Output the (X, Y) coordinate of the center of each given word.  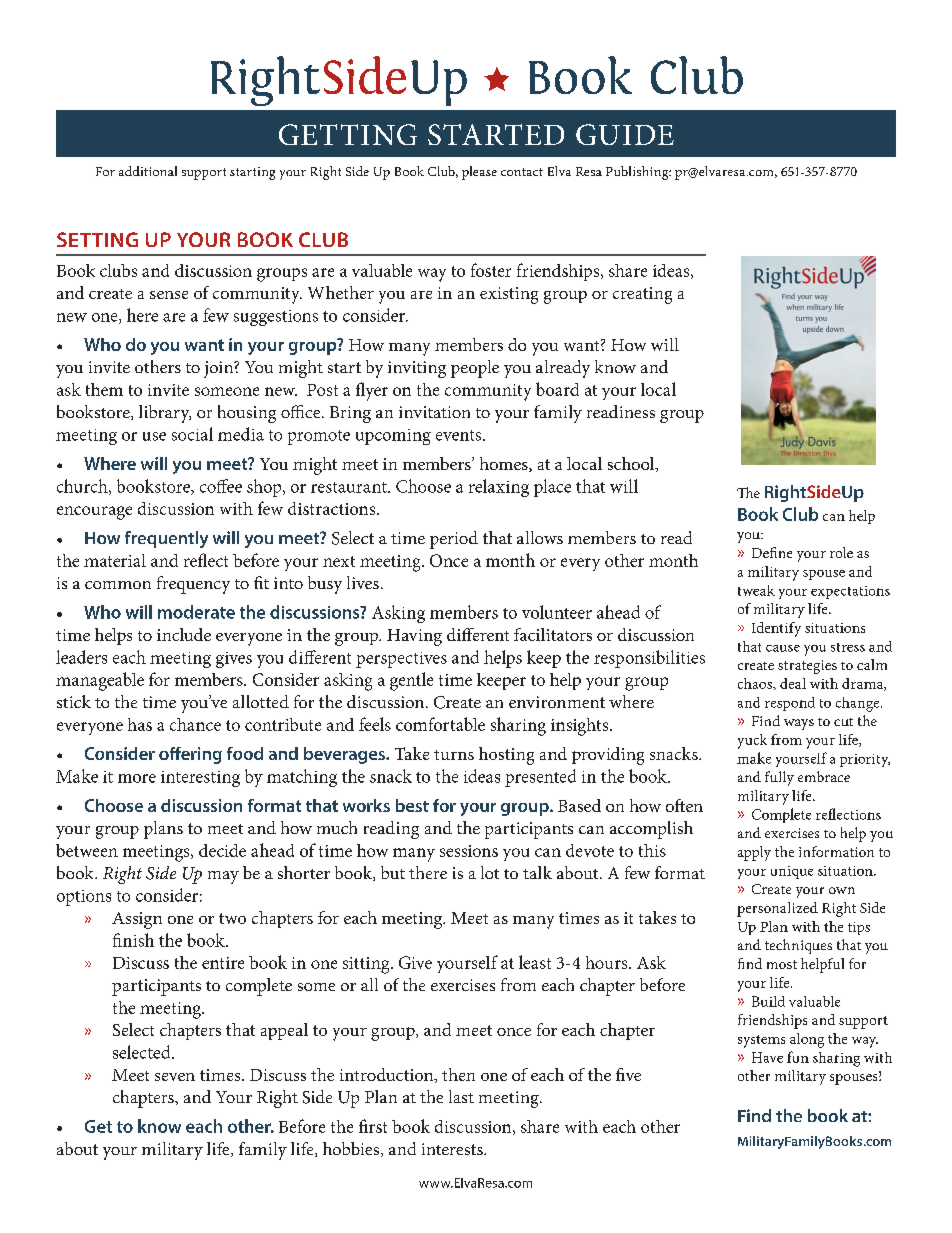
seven (175, 1077)
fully (779, 778)
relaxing (499, 488)
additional (148, 171)
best (412, 805)
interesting (200, 779)
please (479, 173)
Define (772, 552)
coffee (221, 486)
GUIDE (625, 134)
